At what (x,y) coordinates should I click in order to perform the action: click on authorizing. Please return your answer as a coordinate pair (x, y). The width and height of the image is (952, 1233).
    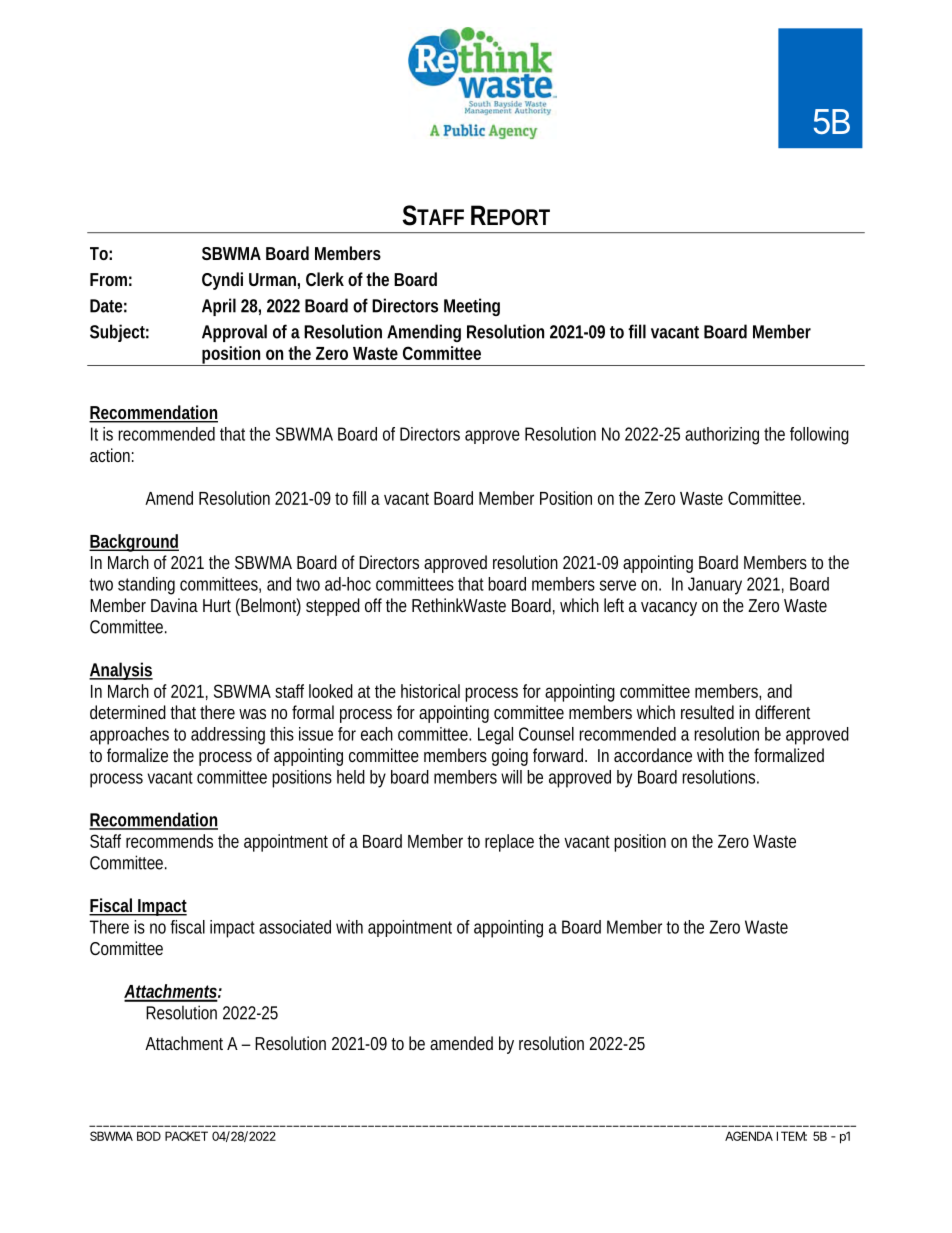
    Looking at the image, I should click on (722, 436).
